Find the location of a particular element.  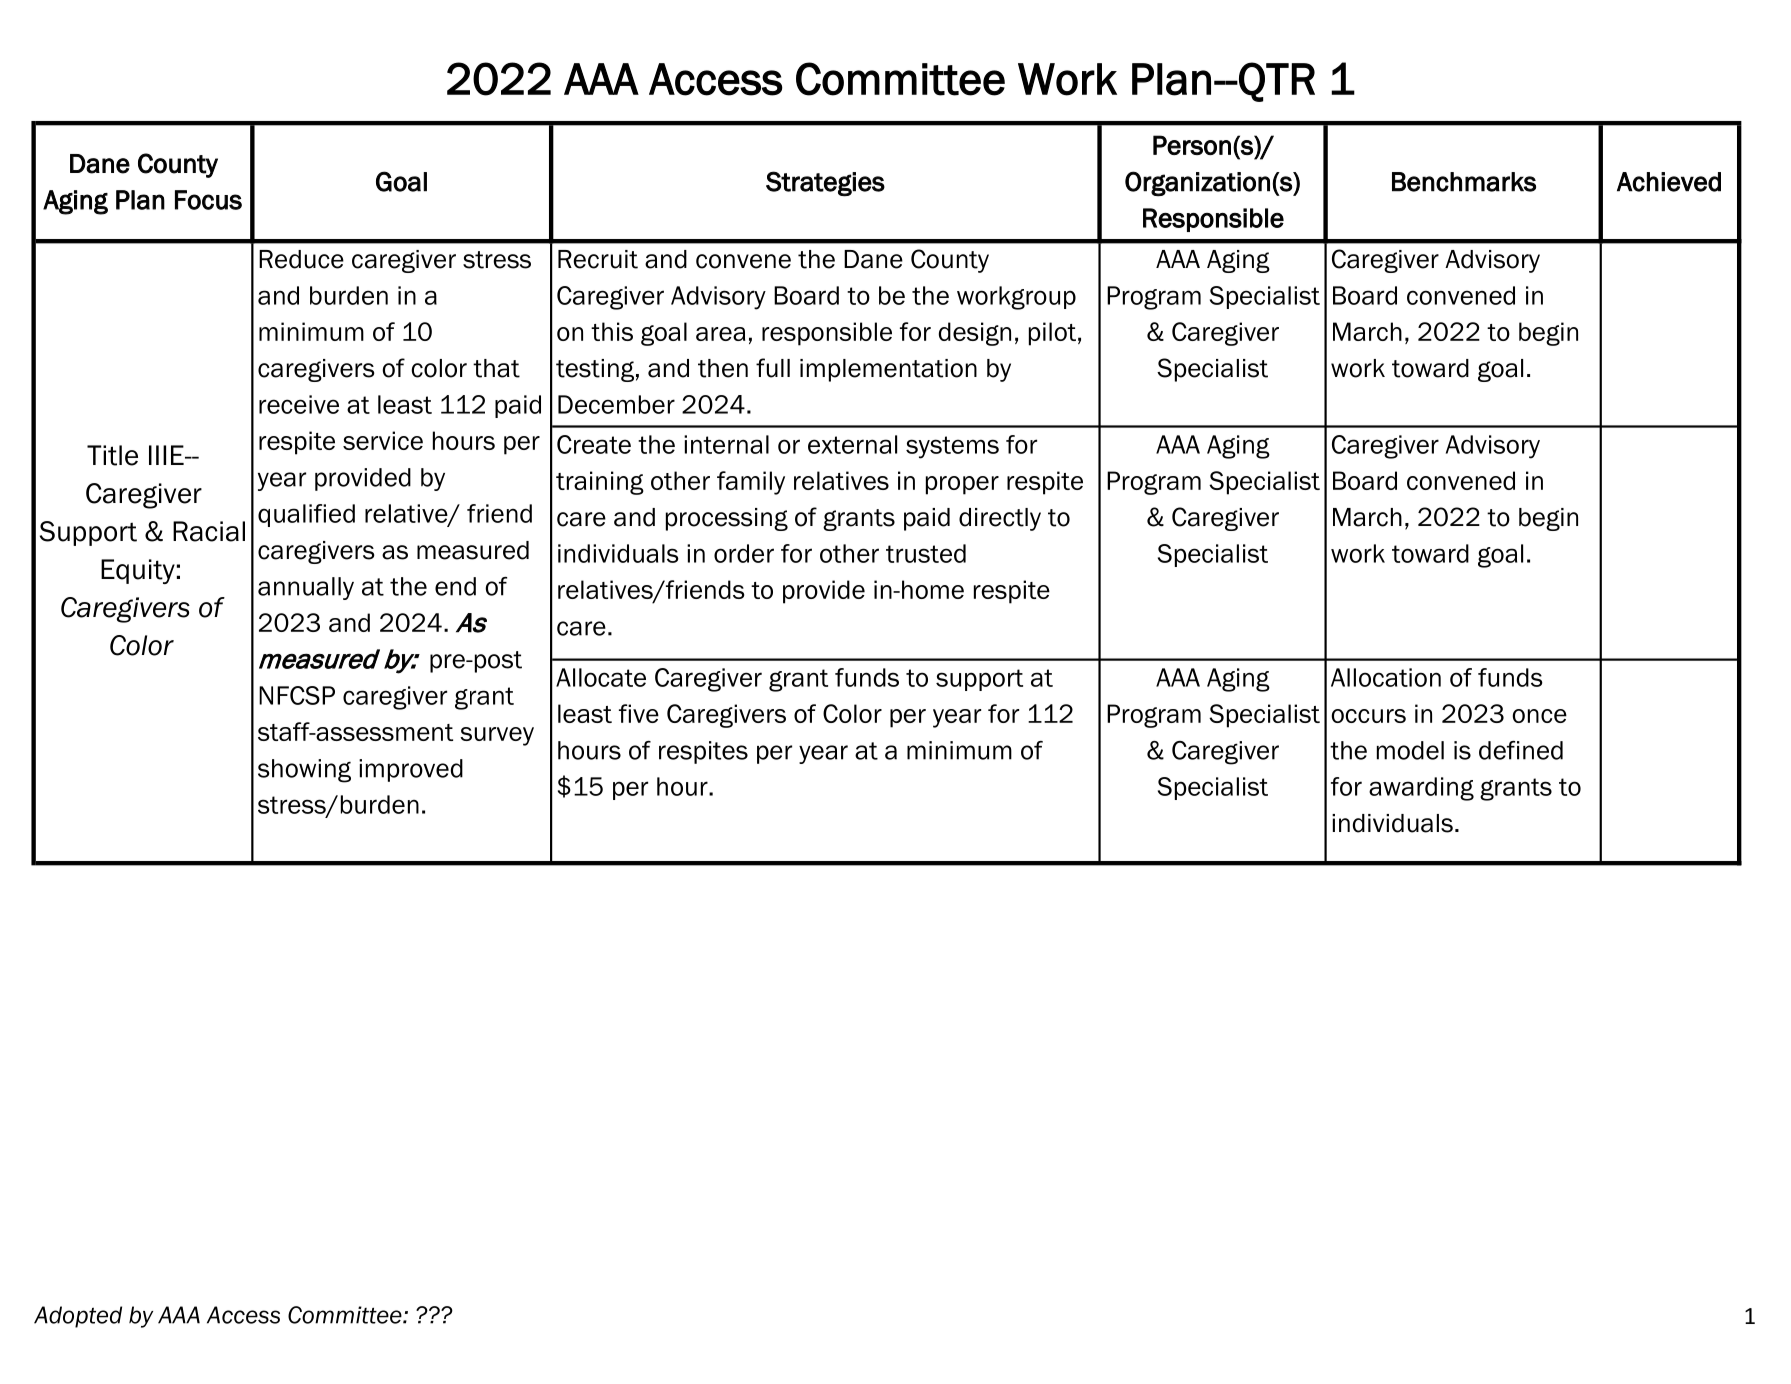

Strategies is located at coordinates (825, 184).
